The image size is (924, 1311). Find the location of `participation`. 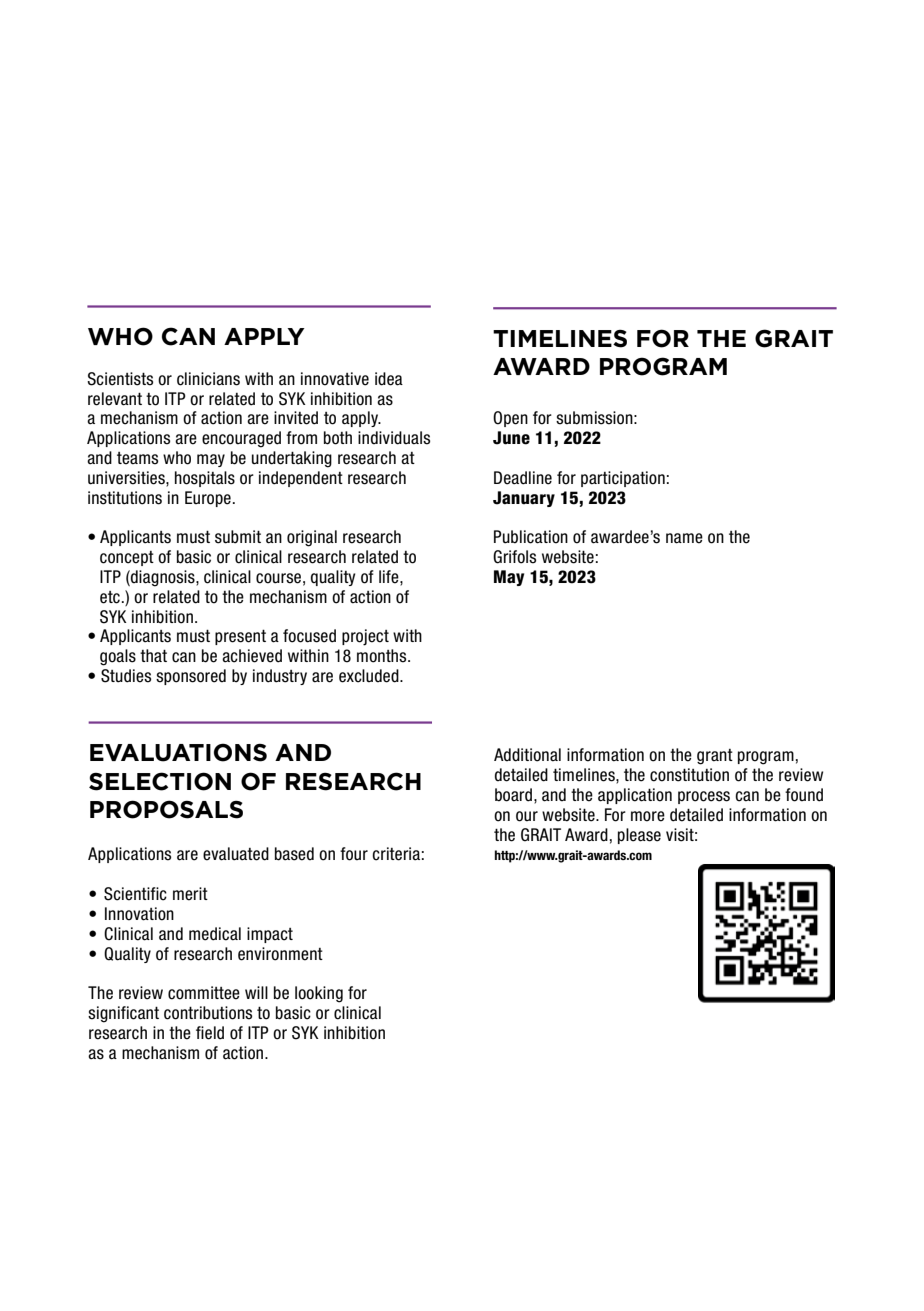

participation is located at coordinates (623, 479).
